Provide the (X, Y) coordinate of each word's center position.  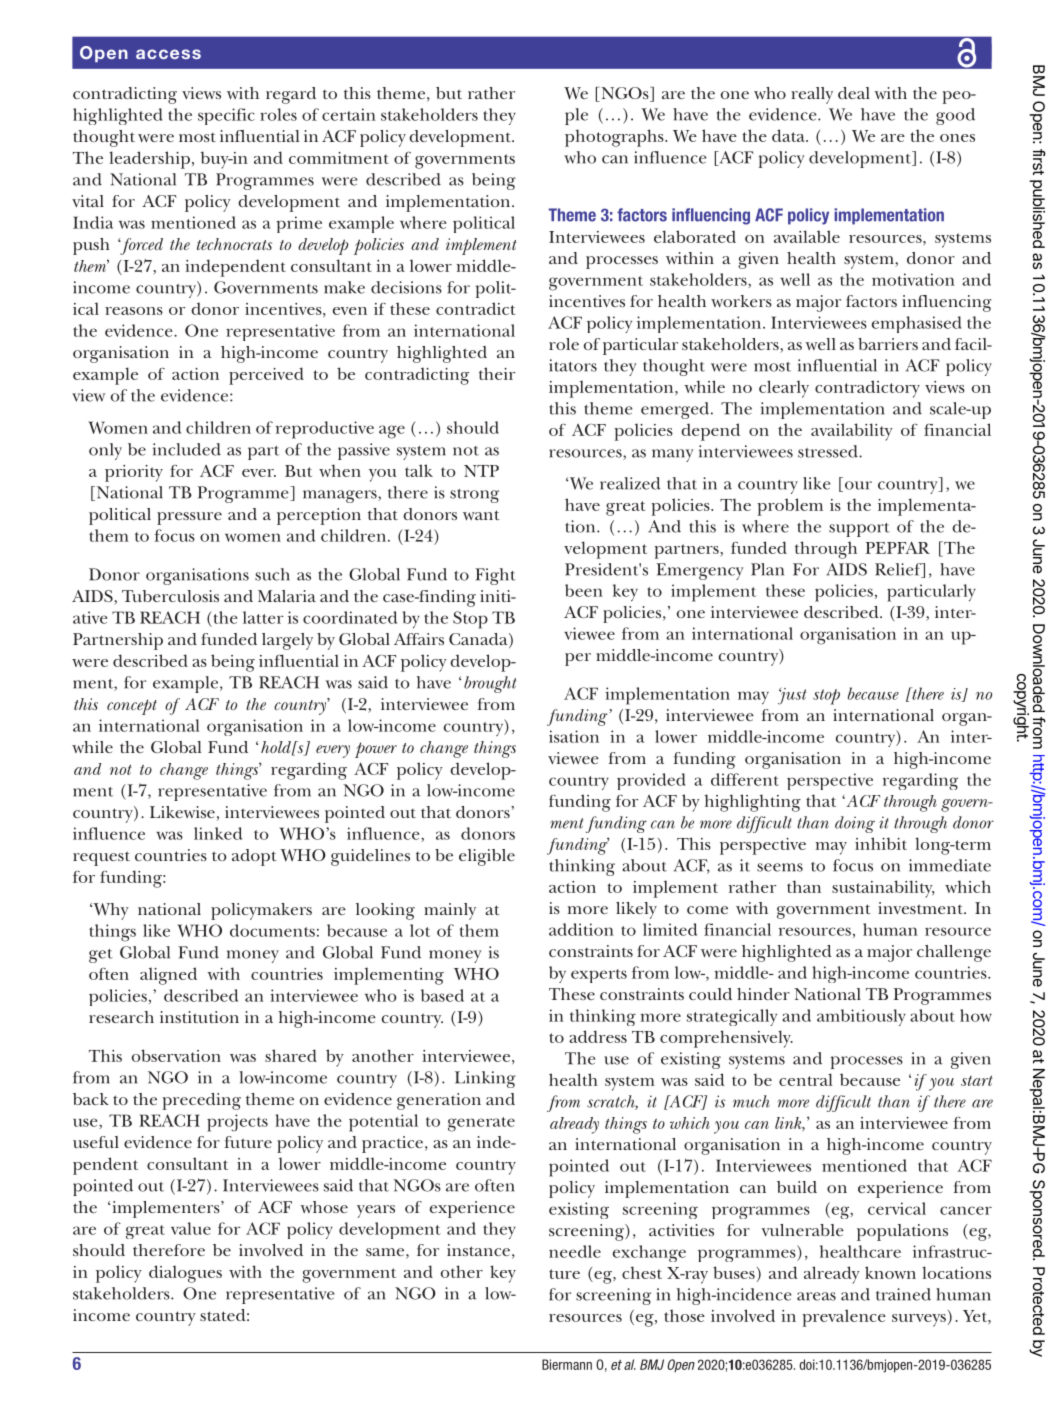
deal (854, 93)
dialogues (185, 1274)
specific (226, 116)
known (890, 1272)
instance (478, 1250)
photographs (615, 138)
